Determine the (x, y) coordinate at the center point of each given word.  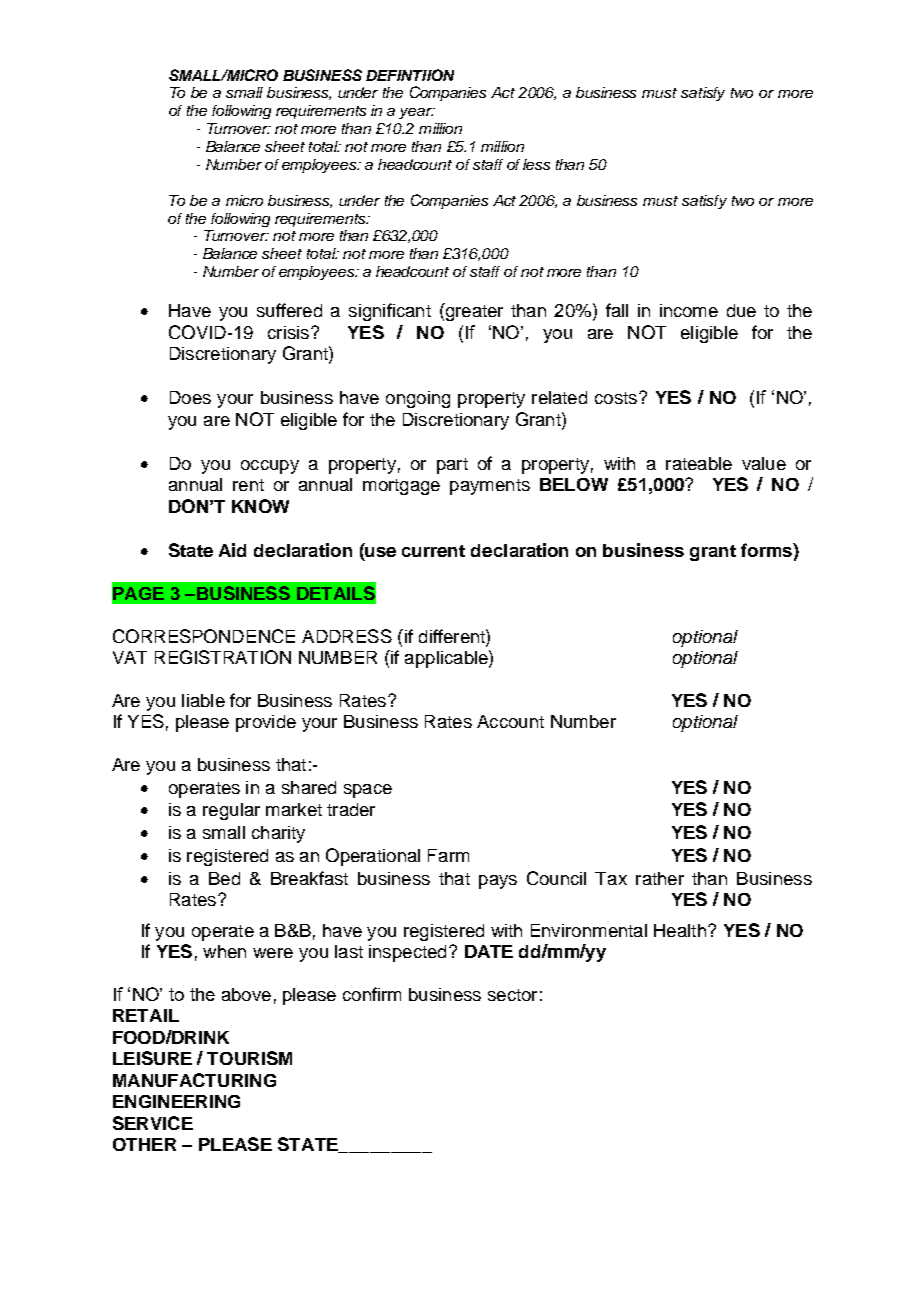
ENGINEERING (176, 1101)
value (764, 463)
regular (231, 811)
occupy (270, 467)
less (536, 164)
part (452, 466)
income (689, 310)
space (368, 791)
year (416, 113)
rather (660, 878)
